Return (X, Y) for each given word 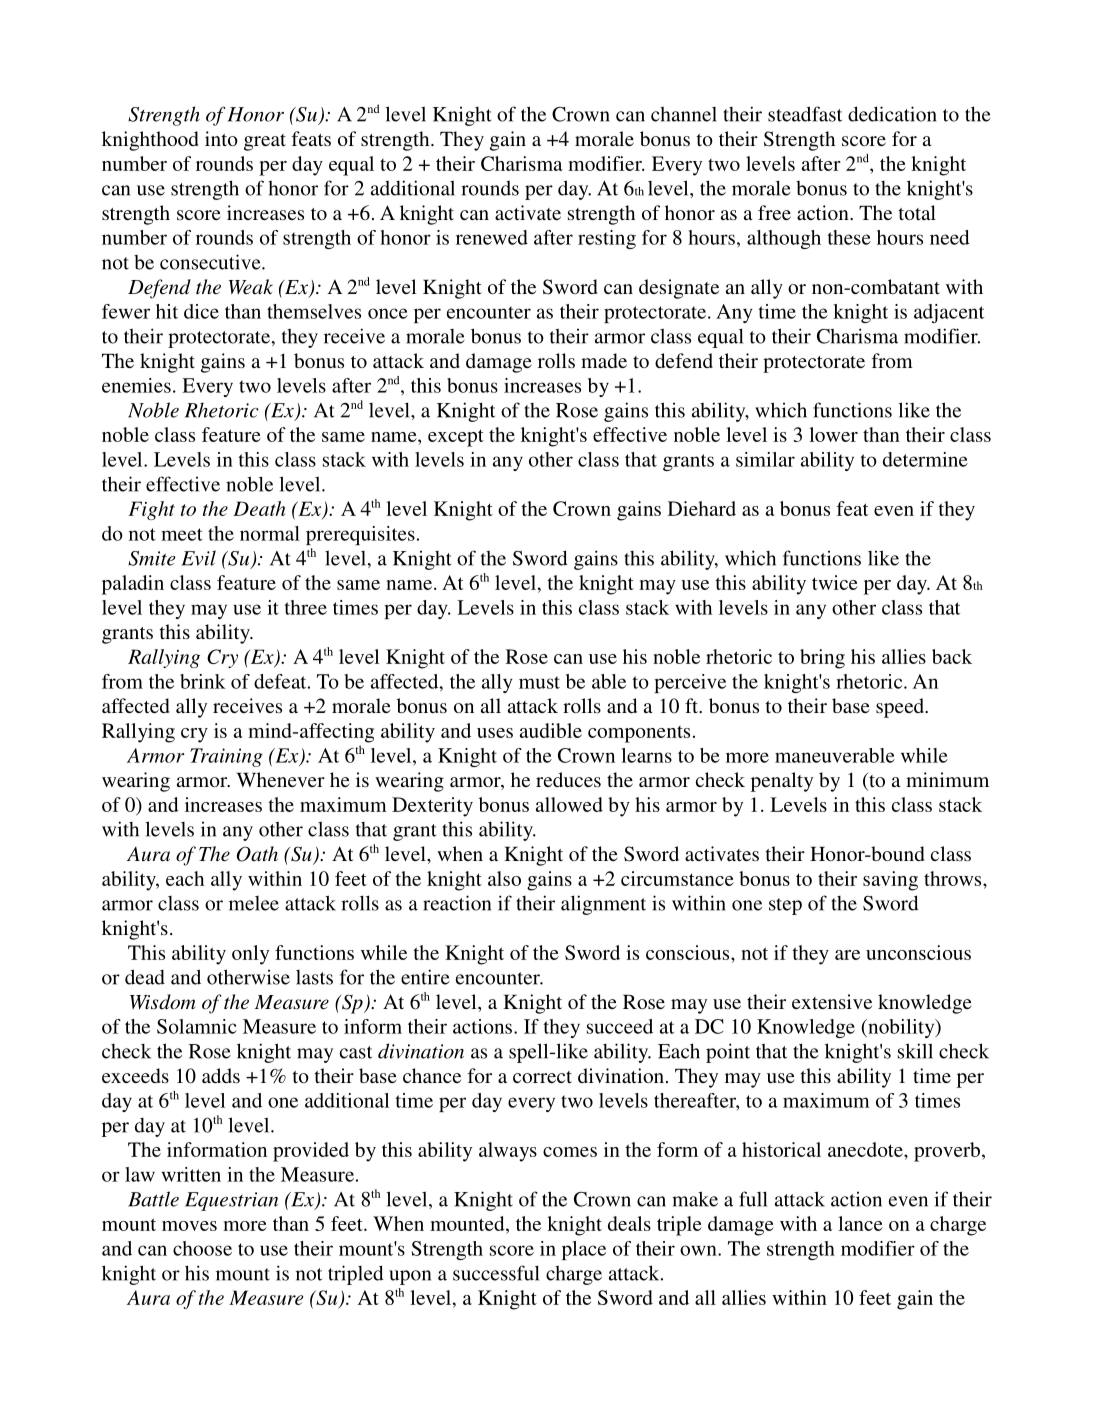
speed (901, 708)
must (539, 682)
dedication (892, 114)
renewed (492, 237)
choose (202, 1248)
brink (203, 681)
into (221, 138)
